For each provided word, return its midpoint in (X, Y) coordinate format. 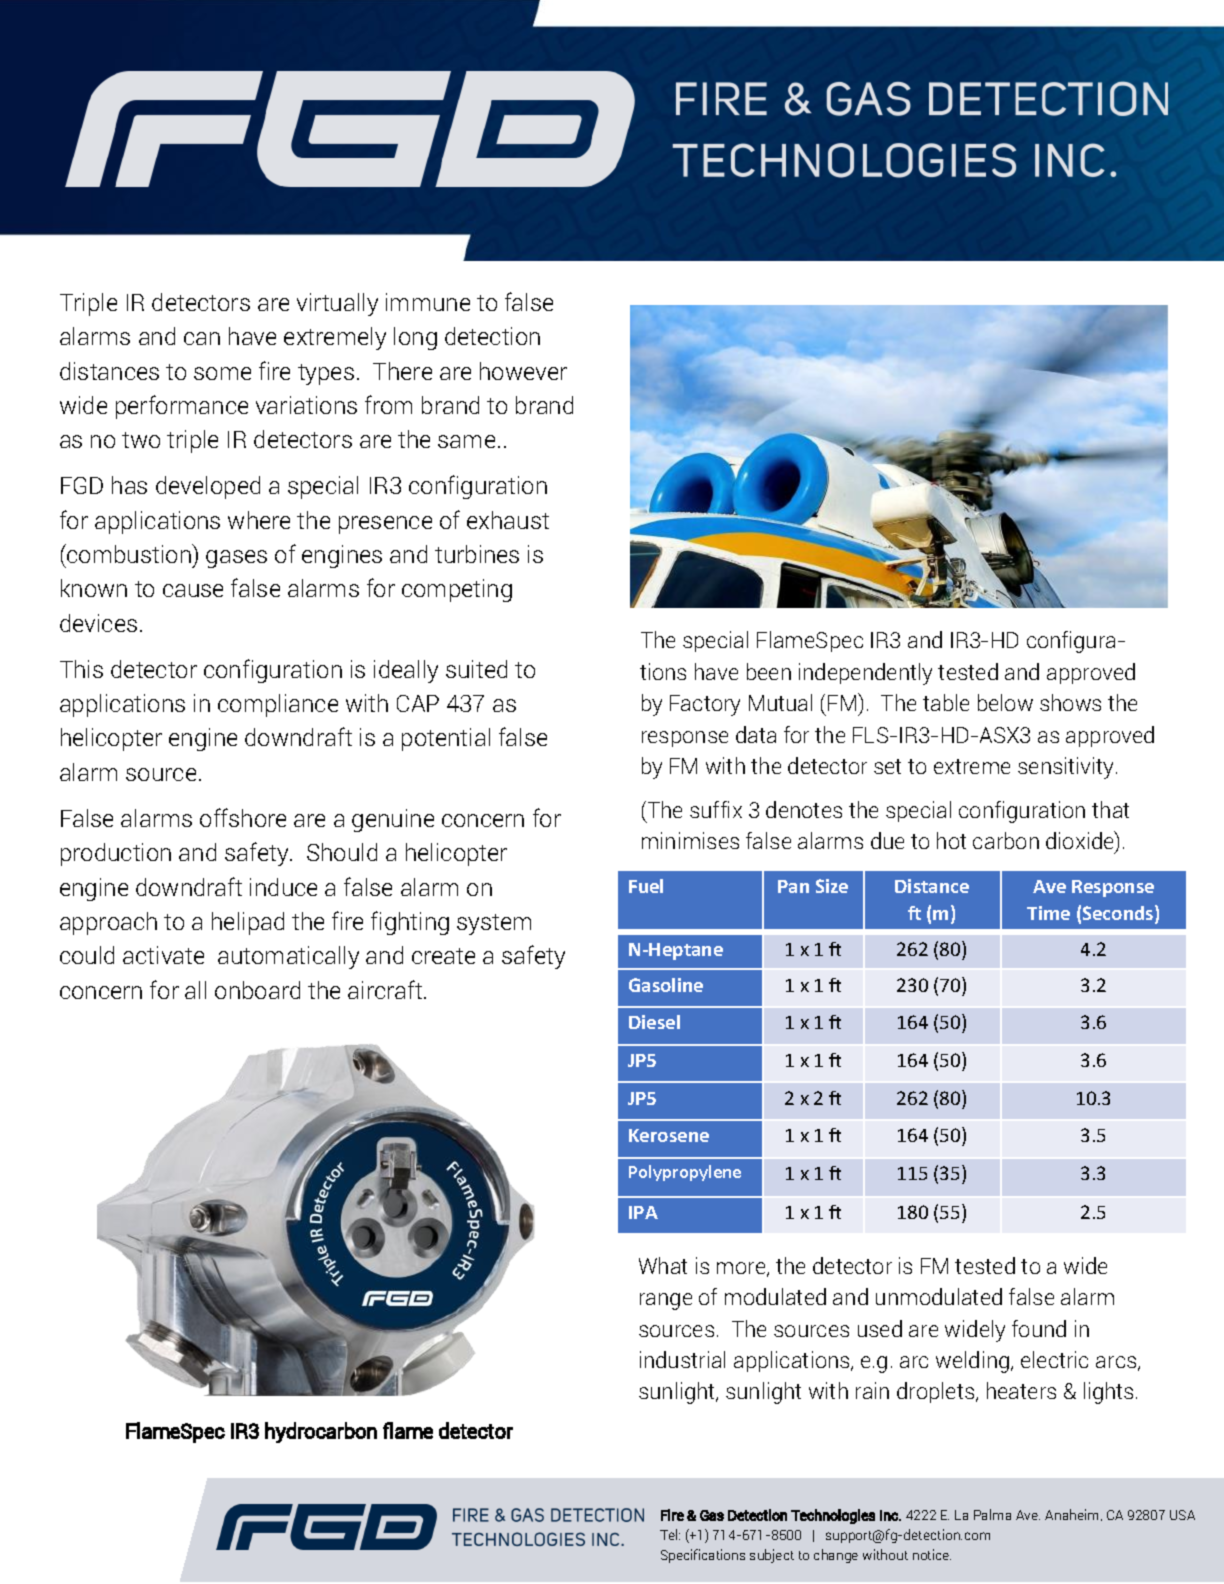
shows (1070, 702)
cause (193, 590)
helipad (248, 923)
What (663, 1265)
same (466, 441)
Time (1048, 913)
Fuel (646, 886)
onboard (257, 990)
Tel (670, 1534)
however (523, 371)
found (1039, 1328)
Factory (705, 705)
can (202, 338)
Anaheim (1071, 1514)
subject (772, 1556)
